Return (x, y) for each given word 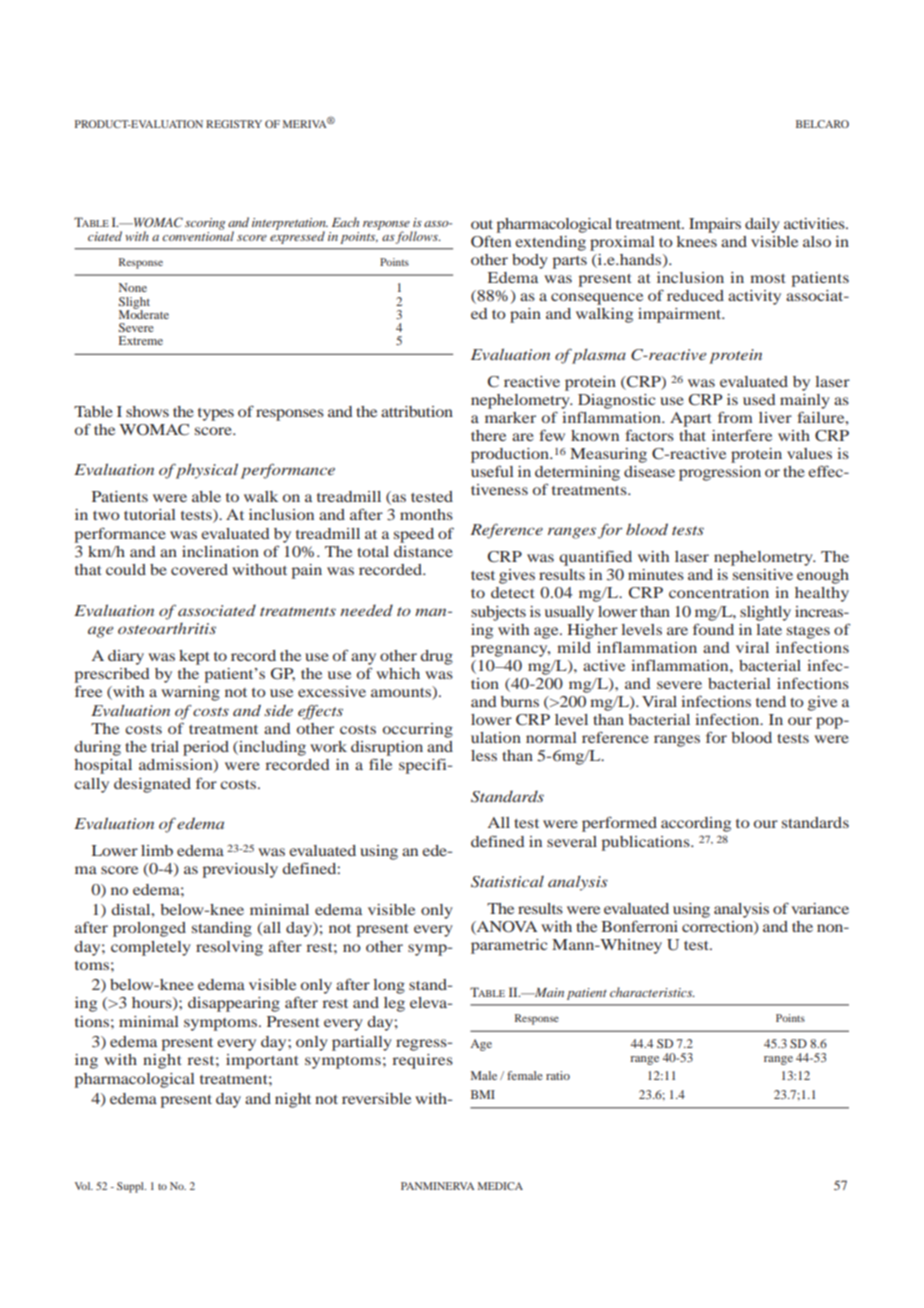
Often (491, 241)
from (735, 417)
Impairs (715, 225)
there (488, 435)
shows (147, 411)
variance (820, 908)
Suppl (131, 1187)
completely (151, 948)
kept (194, 657)
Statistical (507, 881)
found (713, 629)
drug (436, 657)
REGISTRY (234, 124)
